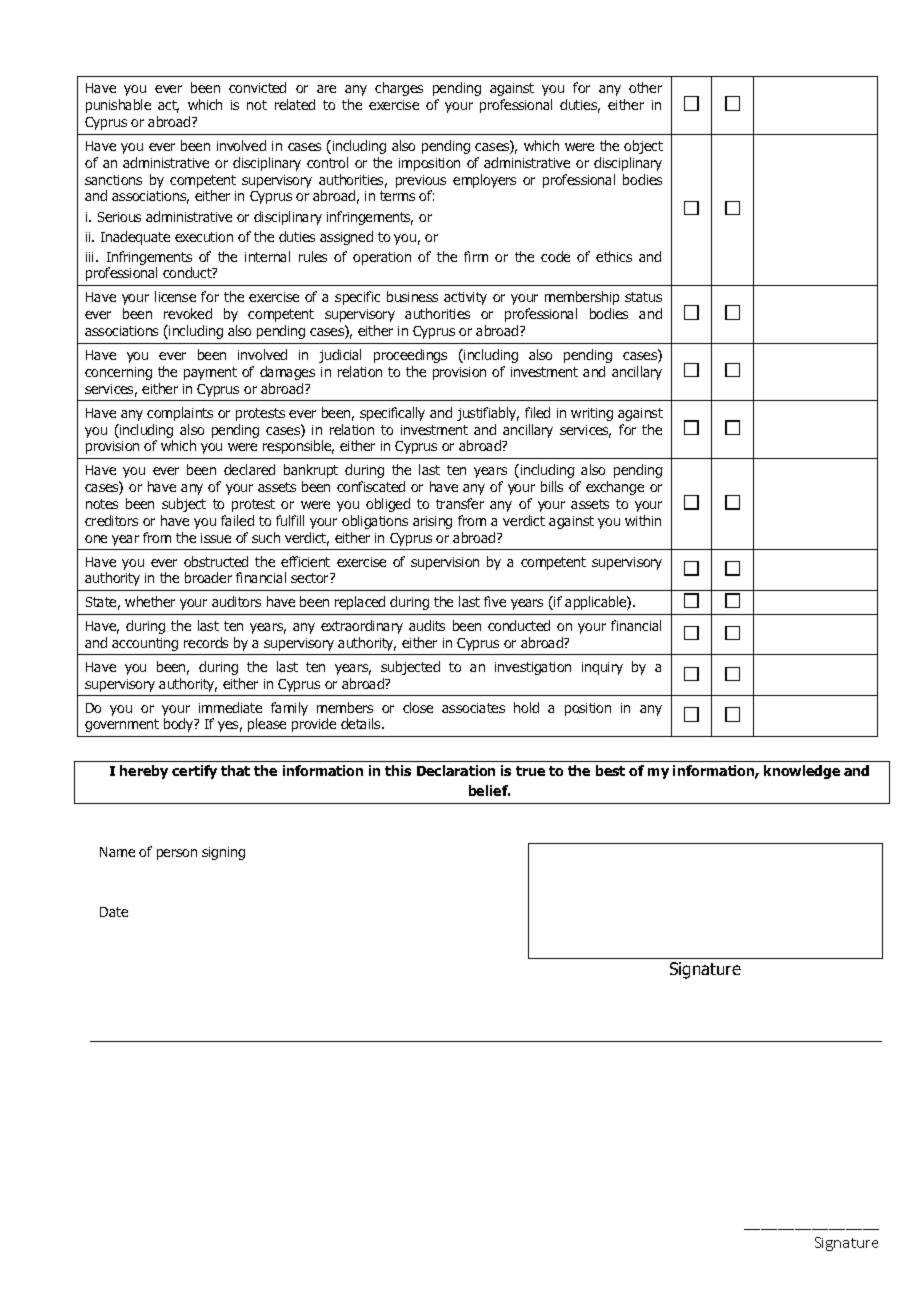  Describe the element at coordinates (602, 668) in the screenshot. I see `inquiry` at that location.
